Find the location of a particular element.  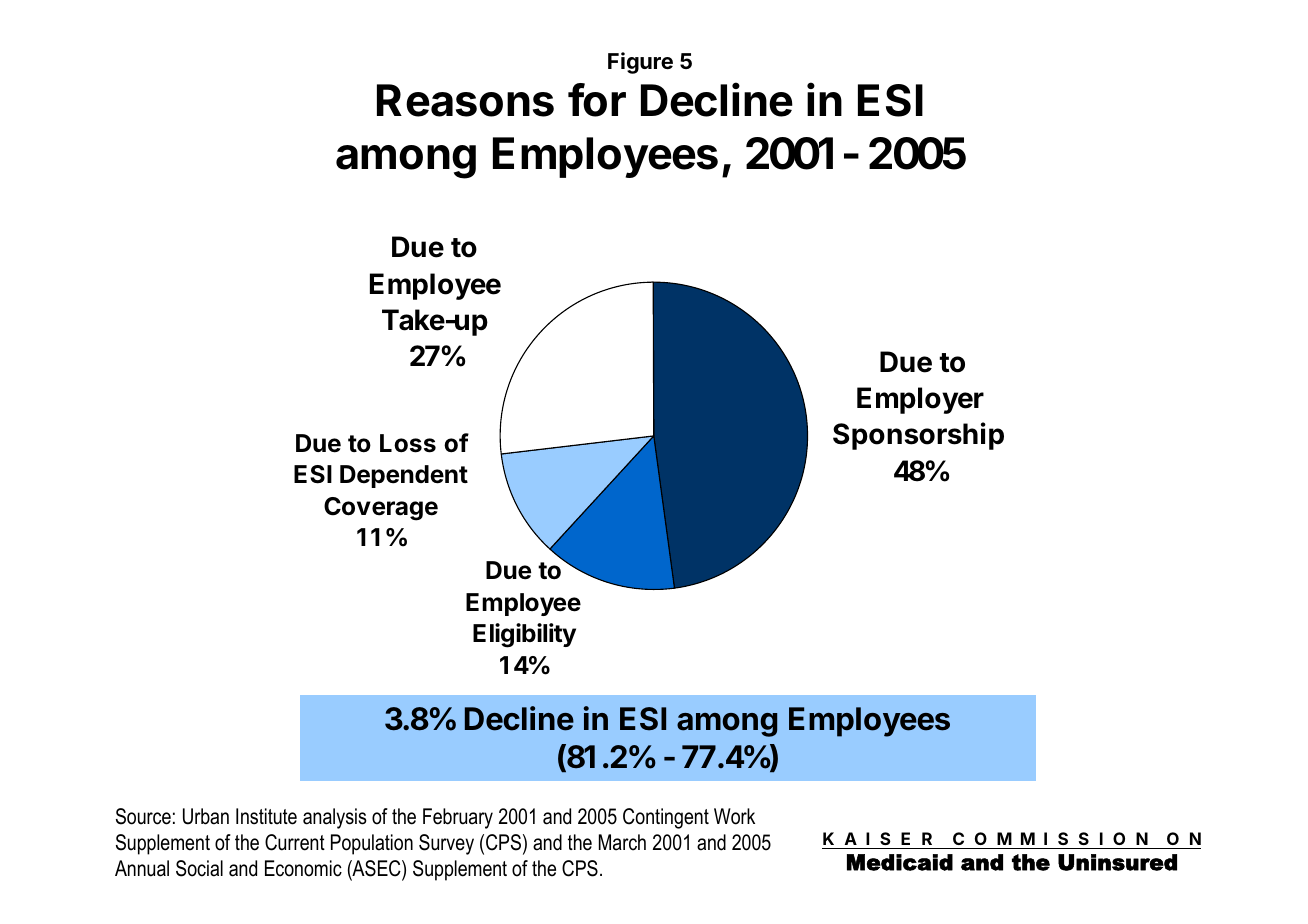

March is located at coordinates (622, 842).
